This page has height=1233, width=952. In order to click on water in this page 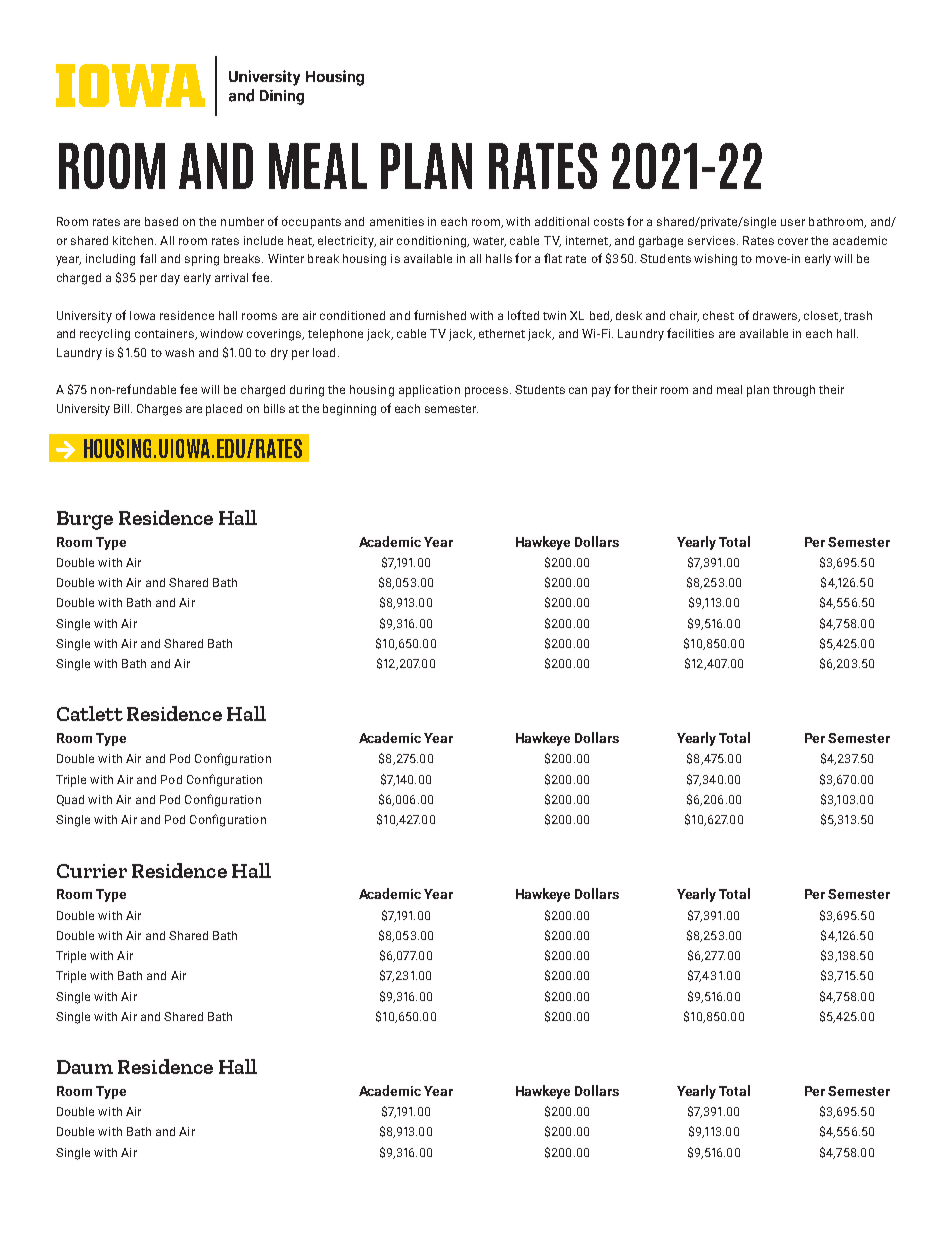, I will do `click(489, 242)`.
